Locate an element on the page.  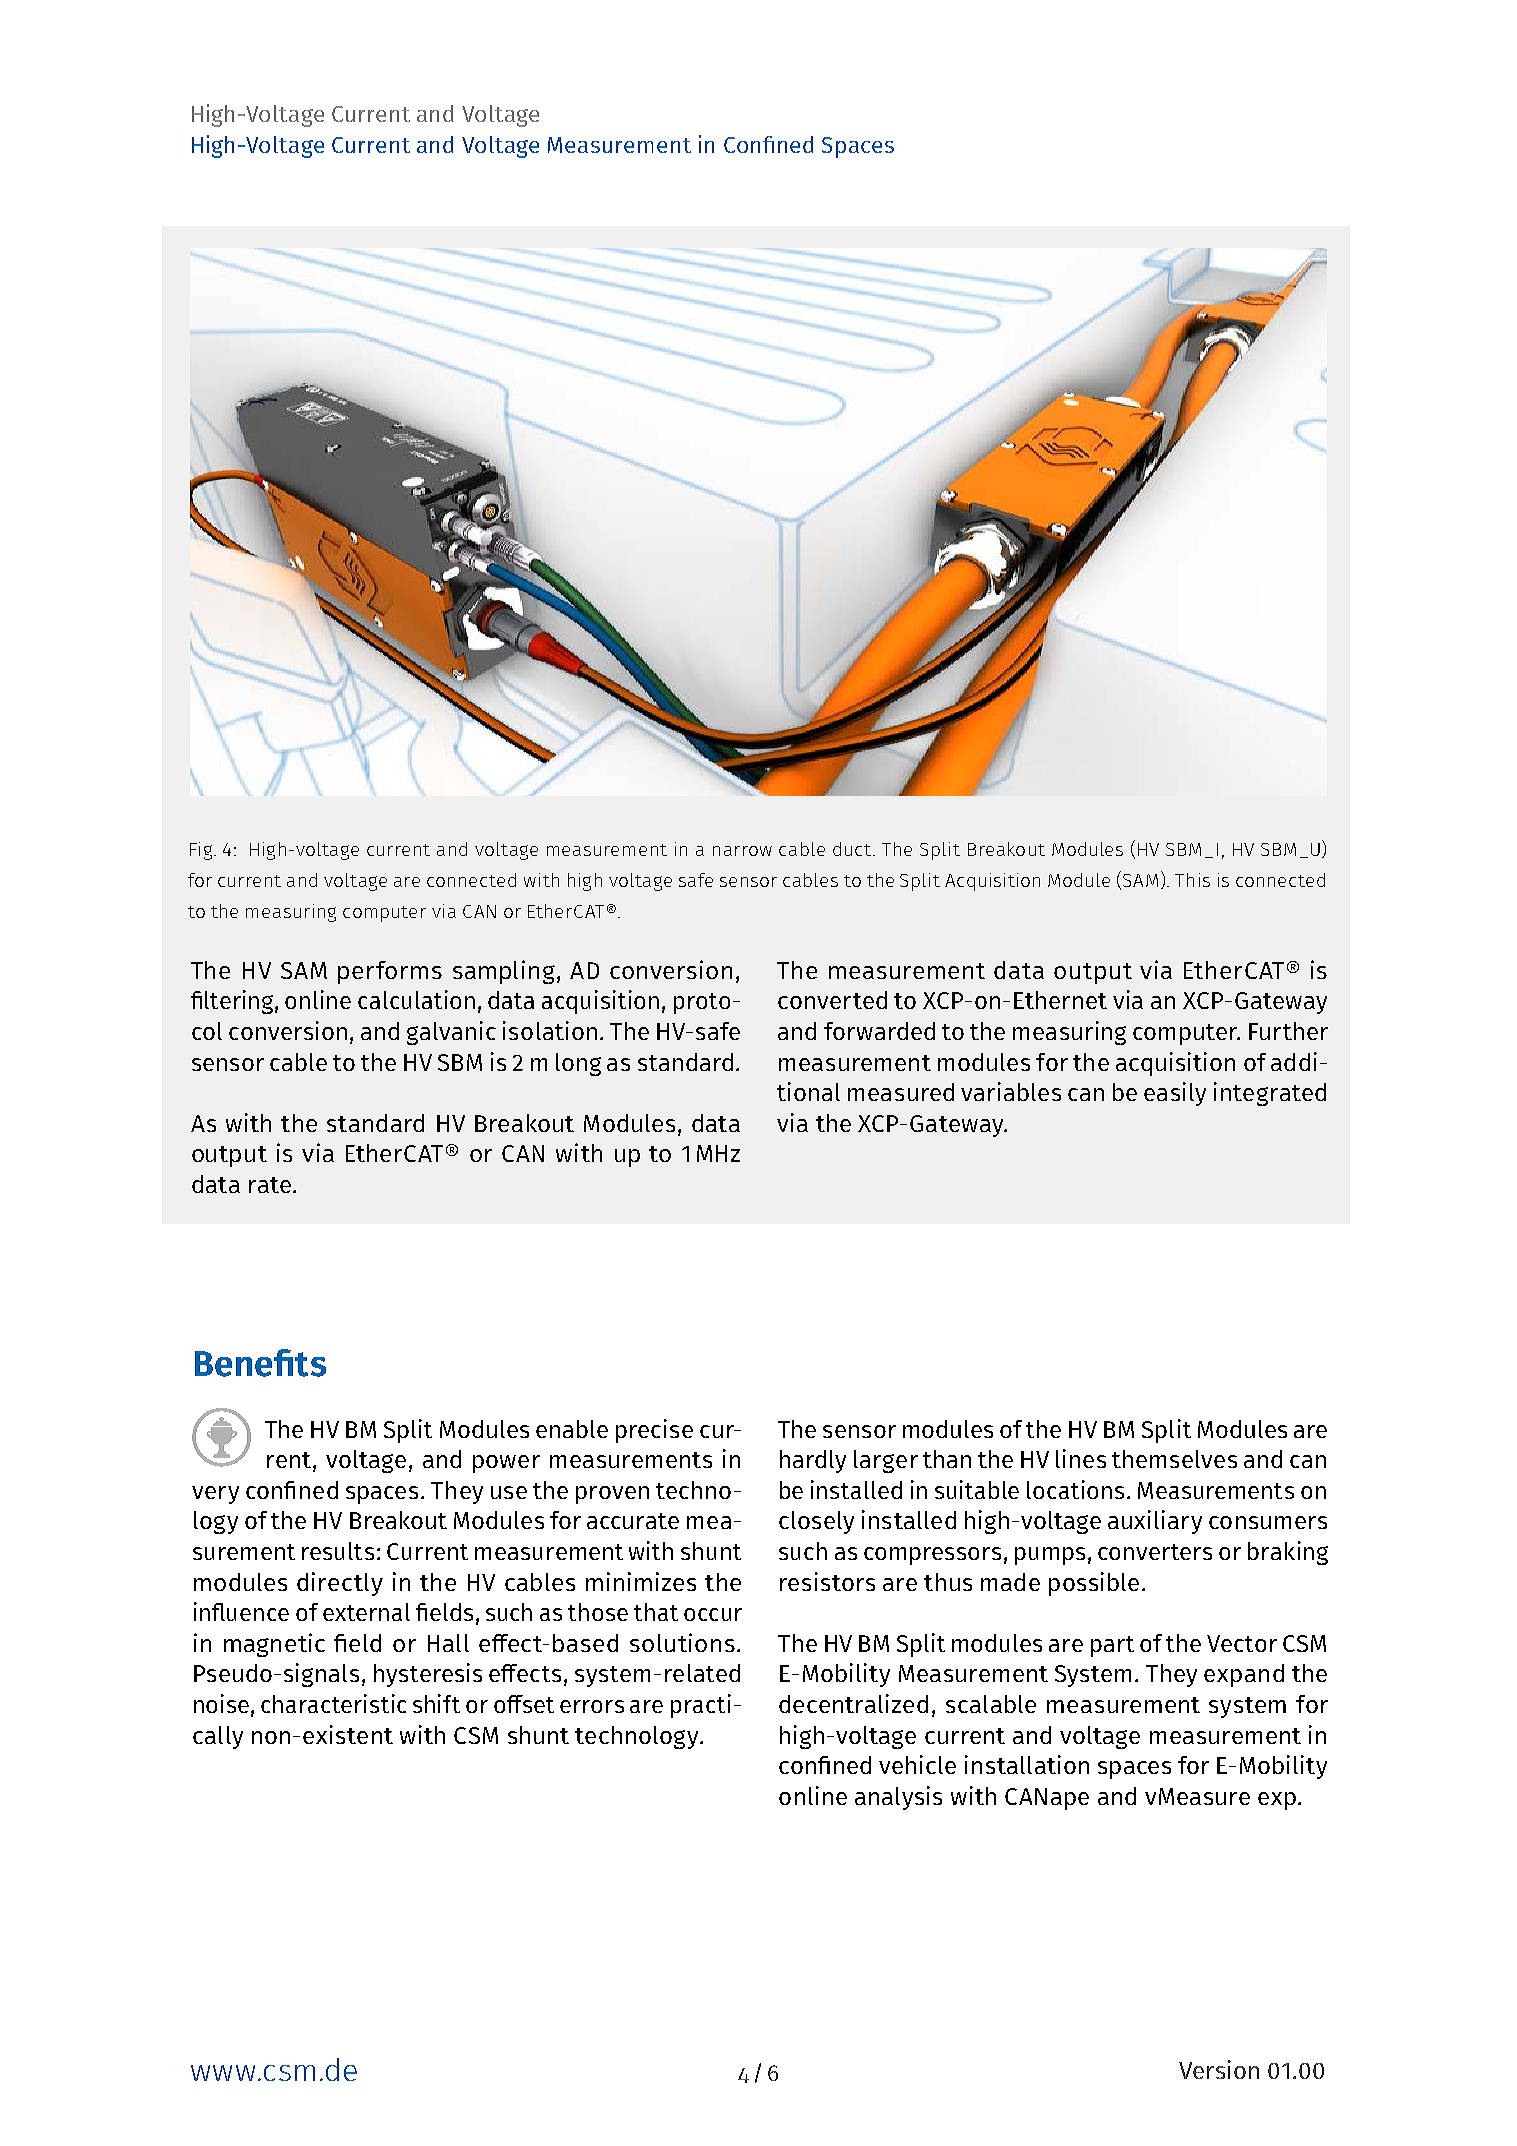
narrow is located at coordinates (742, 851).
